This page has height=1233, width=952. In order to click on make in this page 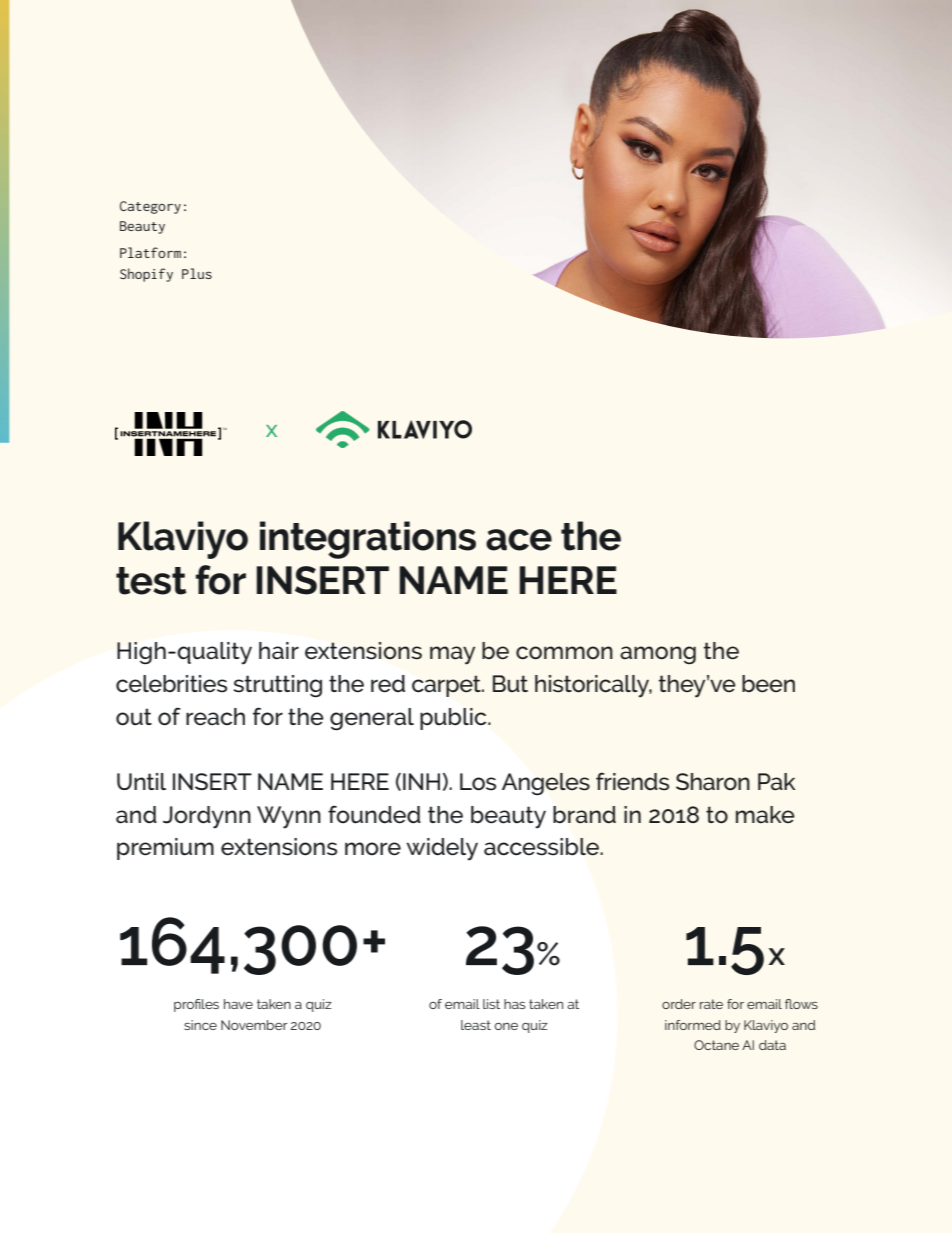, I will do `click(765, 815)`.
